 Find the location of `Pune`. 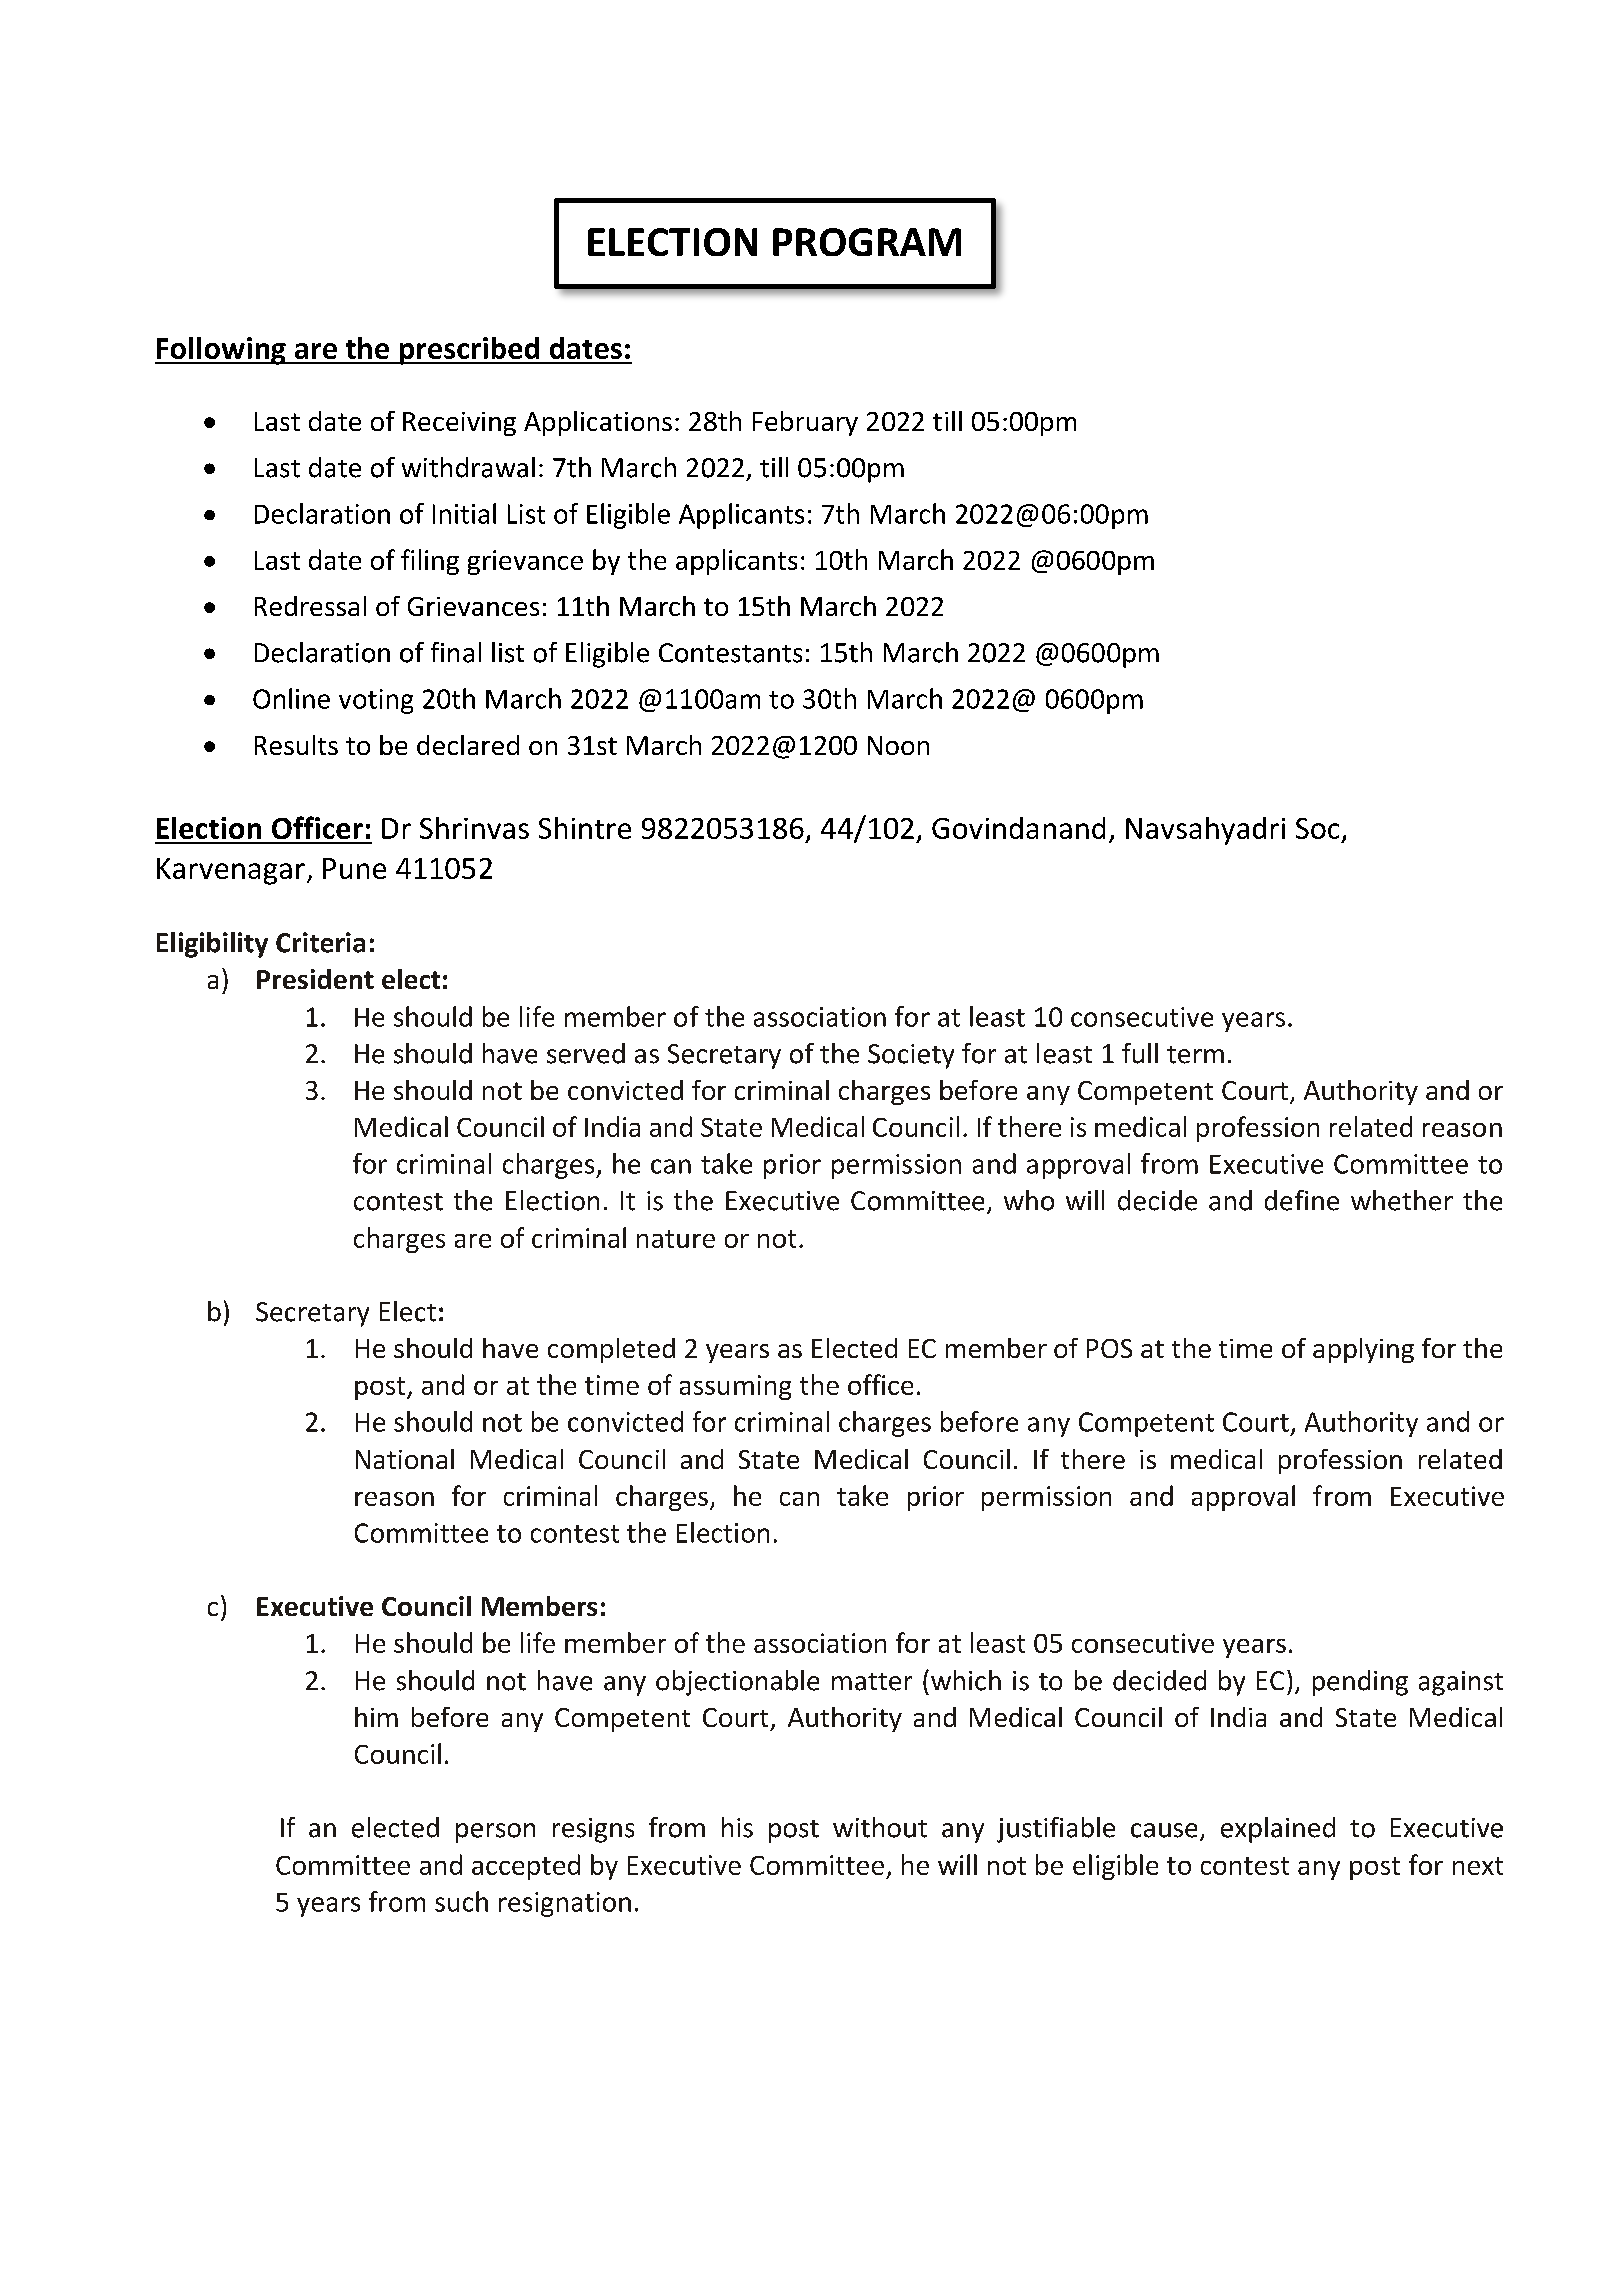

Pune is located at coordinates (354, 868).
